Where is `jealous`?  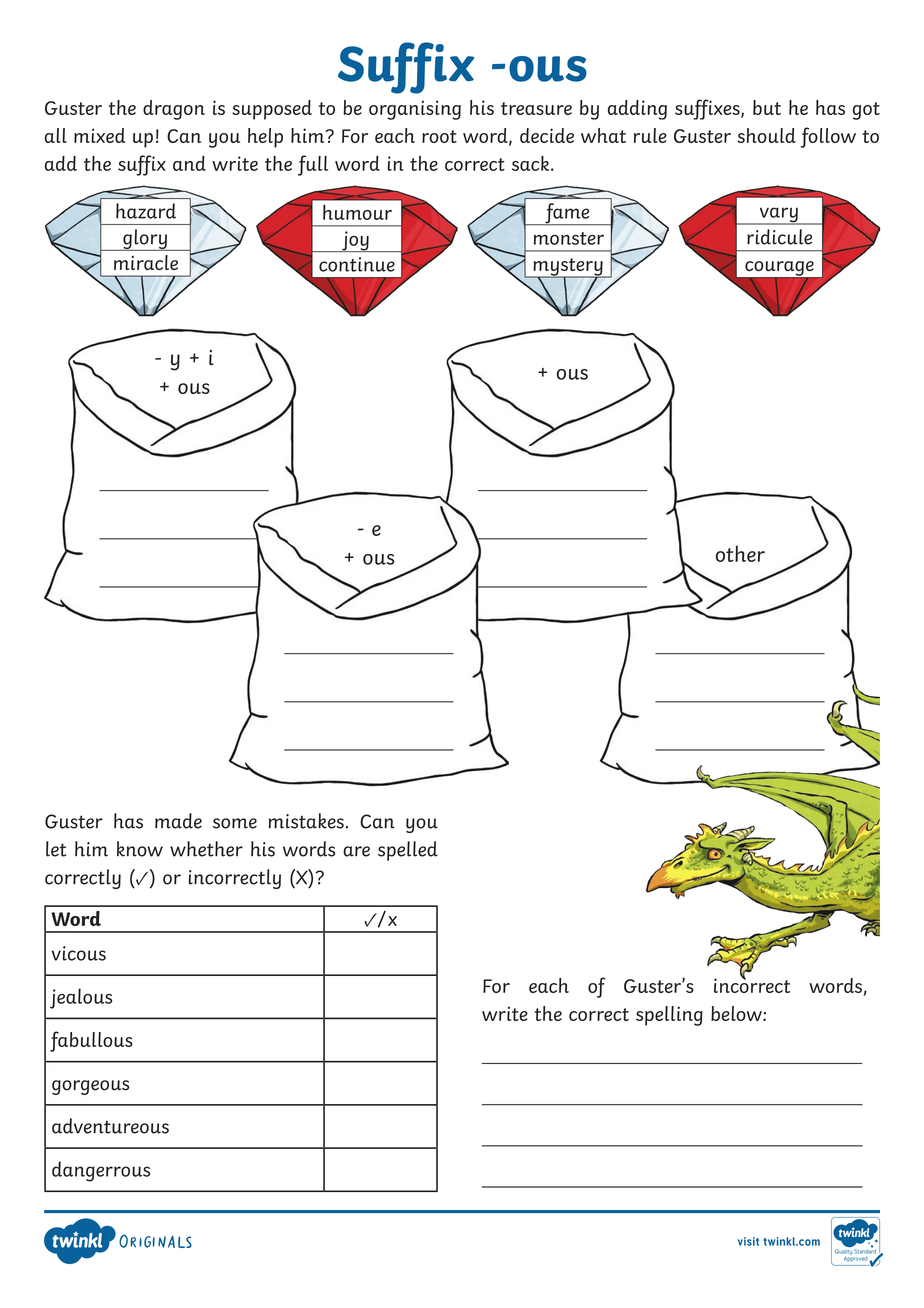
jealous is located at coordinates (81, 998).
